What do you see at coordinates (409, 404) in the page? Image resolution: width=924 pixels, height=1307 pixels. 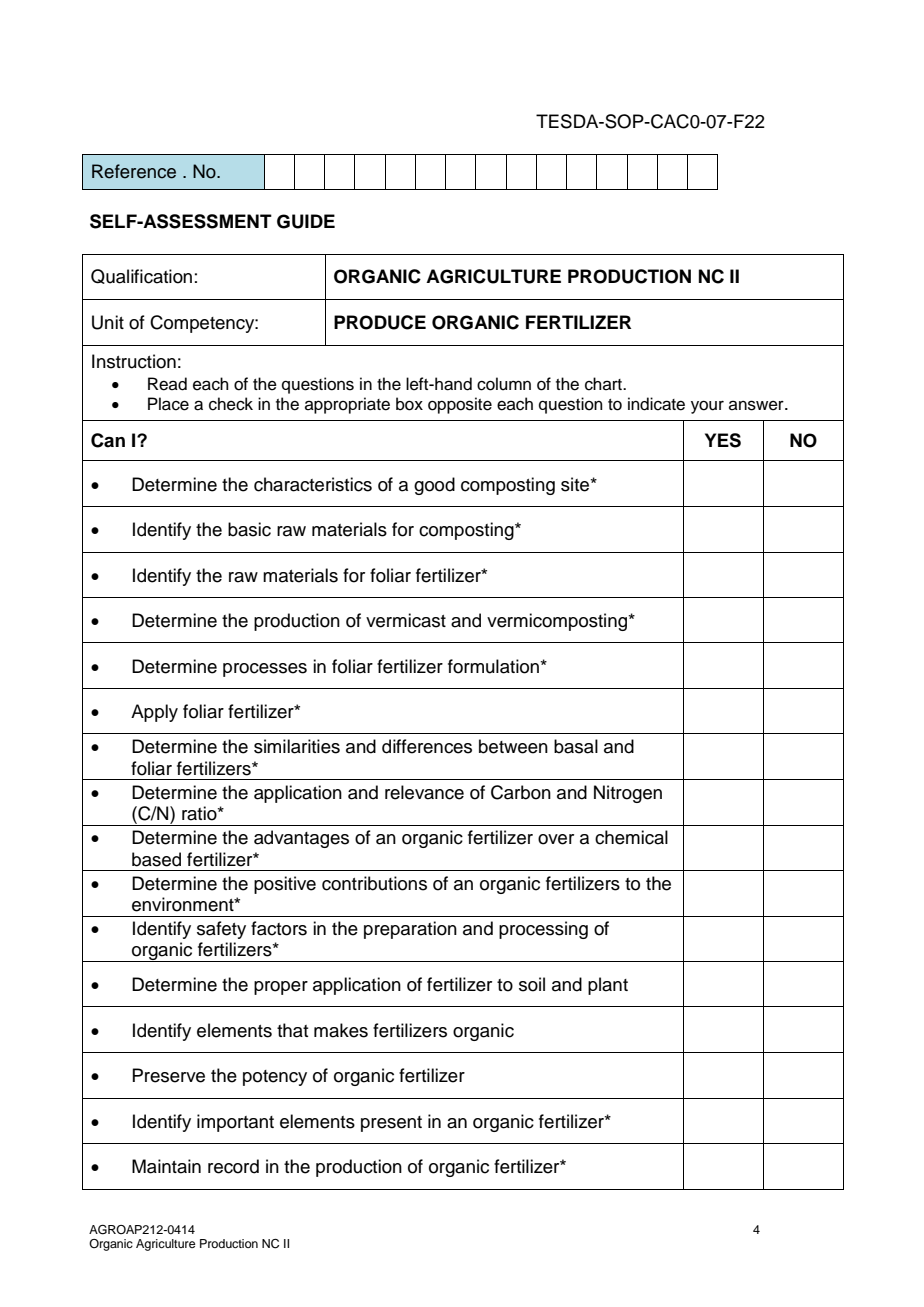 I see `box` at bounding box center [409, 404].
